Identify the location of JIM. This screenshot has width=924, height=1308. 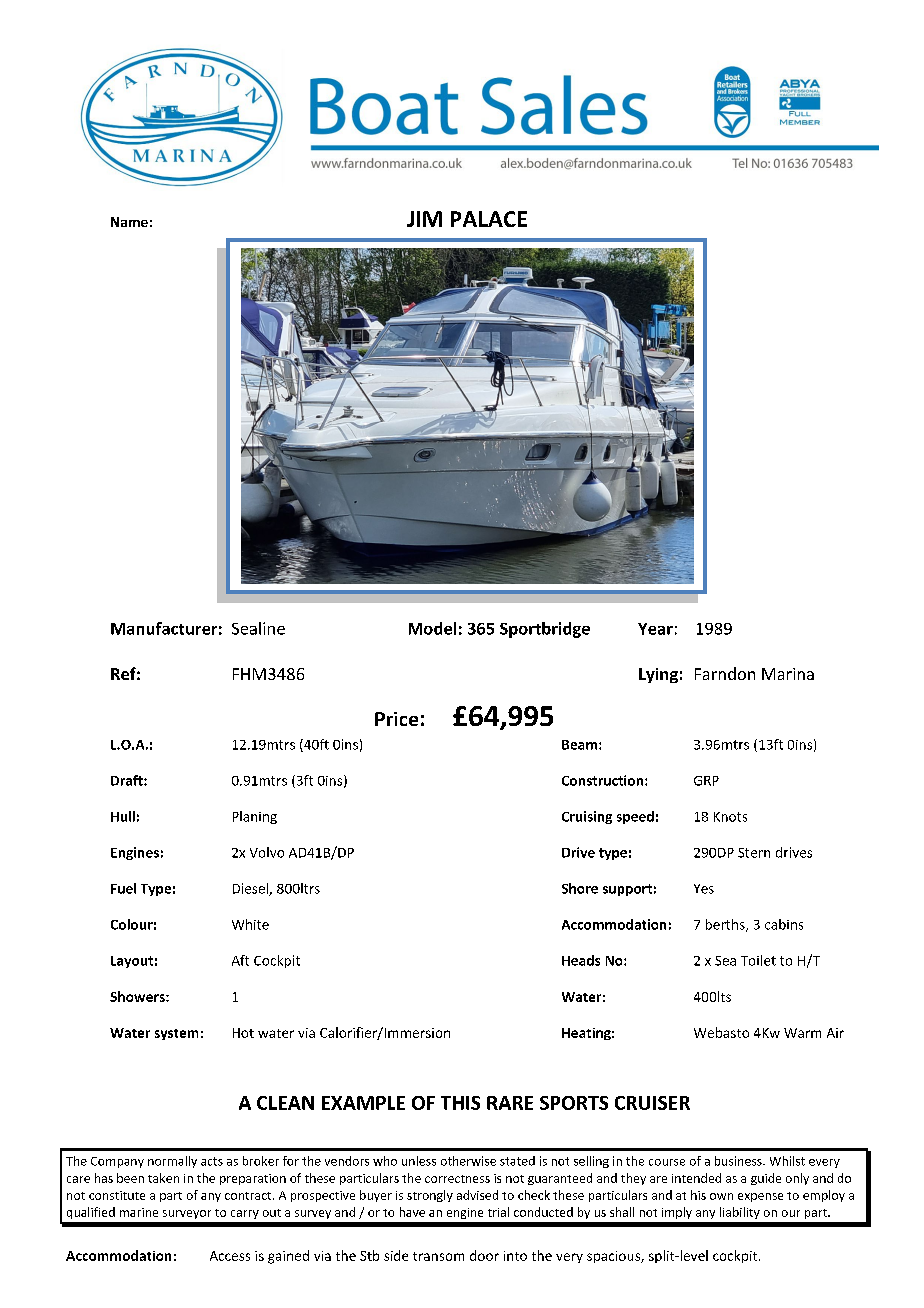
(424, 219).
